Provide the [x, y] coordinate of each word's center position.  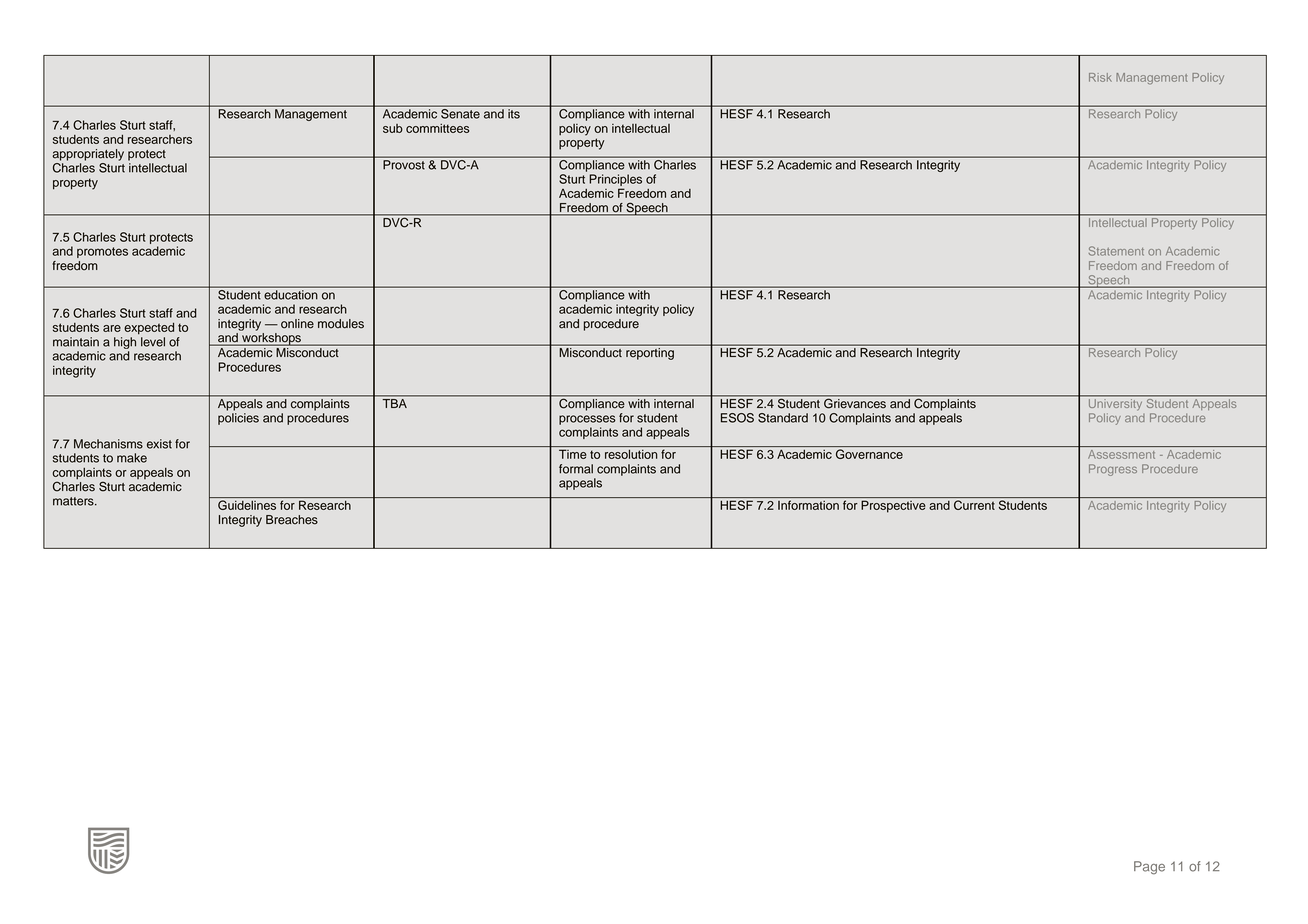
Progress [1113, 470]
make [132, 458]
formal [576, 469]
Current [974, 505]
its [514, 113]
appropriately [88, 155]
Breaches [292, 520]
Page [1149, 868]
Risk [1100, 77]
